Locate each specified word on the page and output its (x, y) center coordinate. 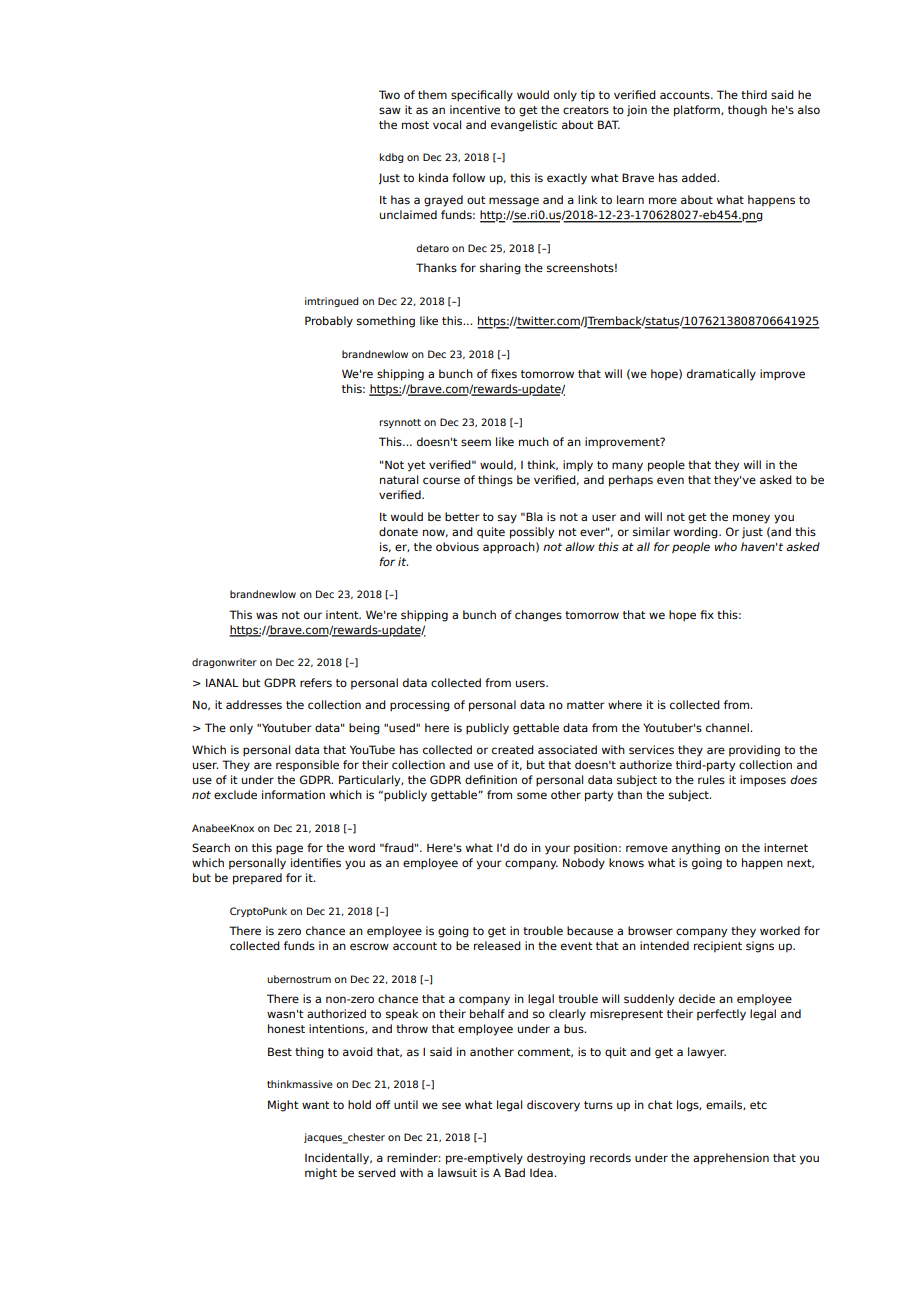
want (316, 1105)
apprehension (731, 1159)
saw (390, 110)
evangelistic (524, 126)
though (747, 111)
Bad (515, 1172)
